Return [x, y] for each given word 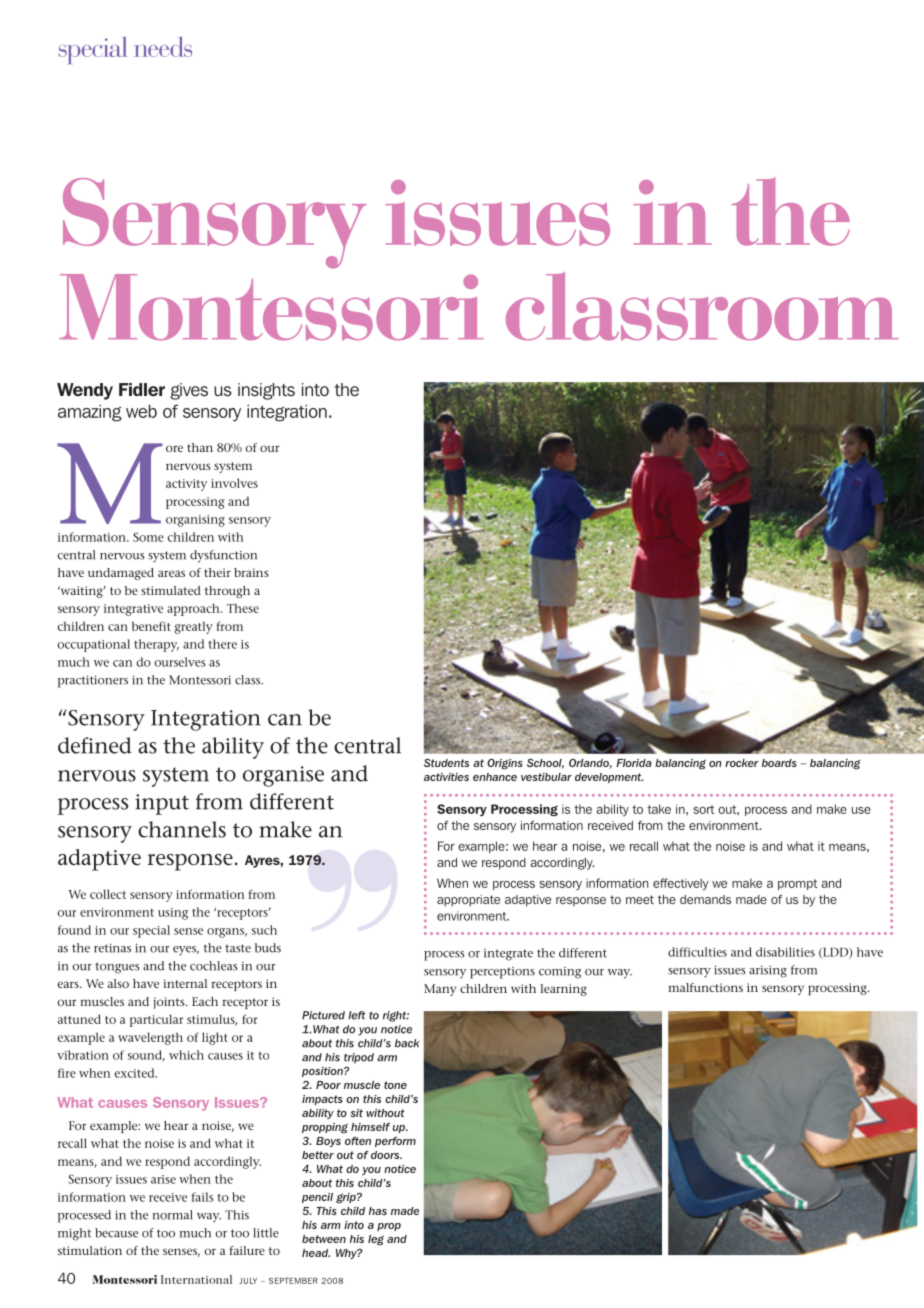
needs [163, 46]
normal [172, 1215]
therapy [156, 645]
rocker [742, 763]
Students [446, 763]
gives [189, 391]
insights [266, 391]
